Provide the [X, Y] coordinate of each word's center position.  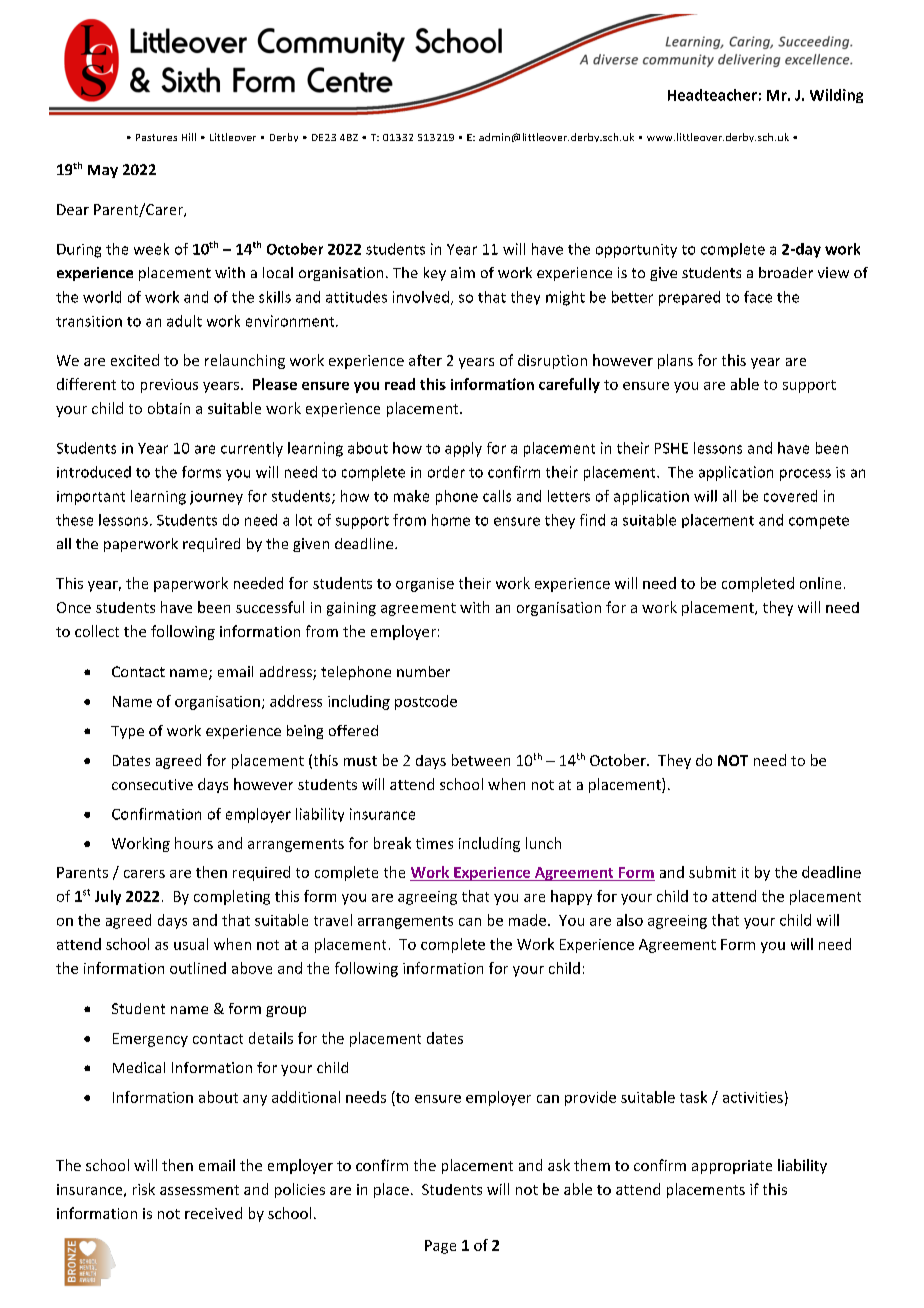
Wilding [836, 96]
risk [144, 1189]
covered [790, 496]
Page [440, 1247]
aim [463, 272]
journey [216, 498]
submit [712, 872]
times [434, 843]
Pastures [156, 137]
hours [194, 843]
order [446, 472]
